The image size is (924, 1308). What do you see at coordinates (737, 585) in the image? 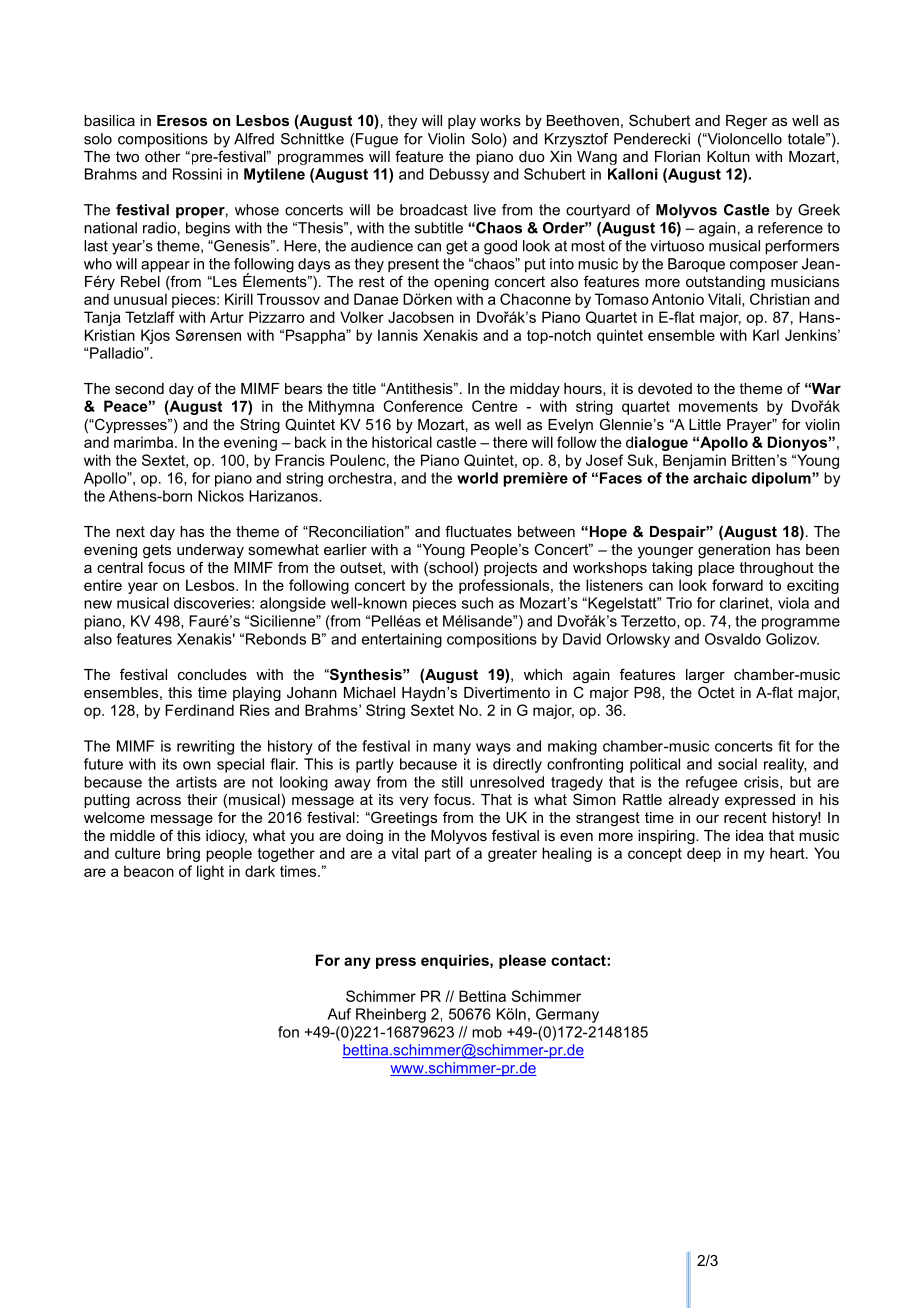
I see `forward` at bounding box center [737, 585].
